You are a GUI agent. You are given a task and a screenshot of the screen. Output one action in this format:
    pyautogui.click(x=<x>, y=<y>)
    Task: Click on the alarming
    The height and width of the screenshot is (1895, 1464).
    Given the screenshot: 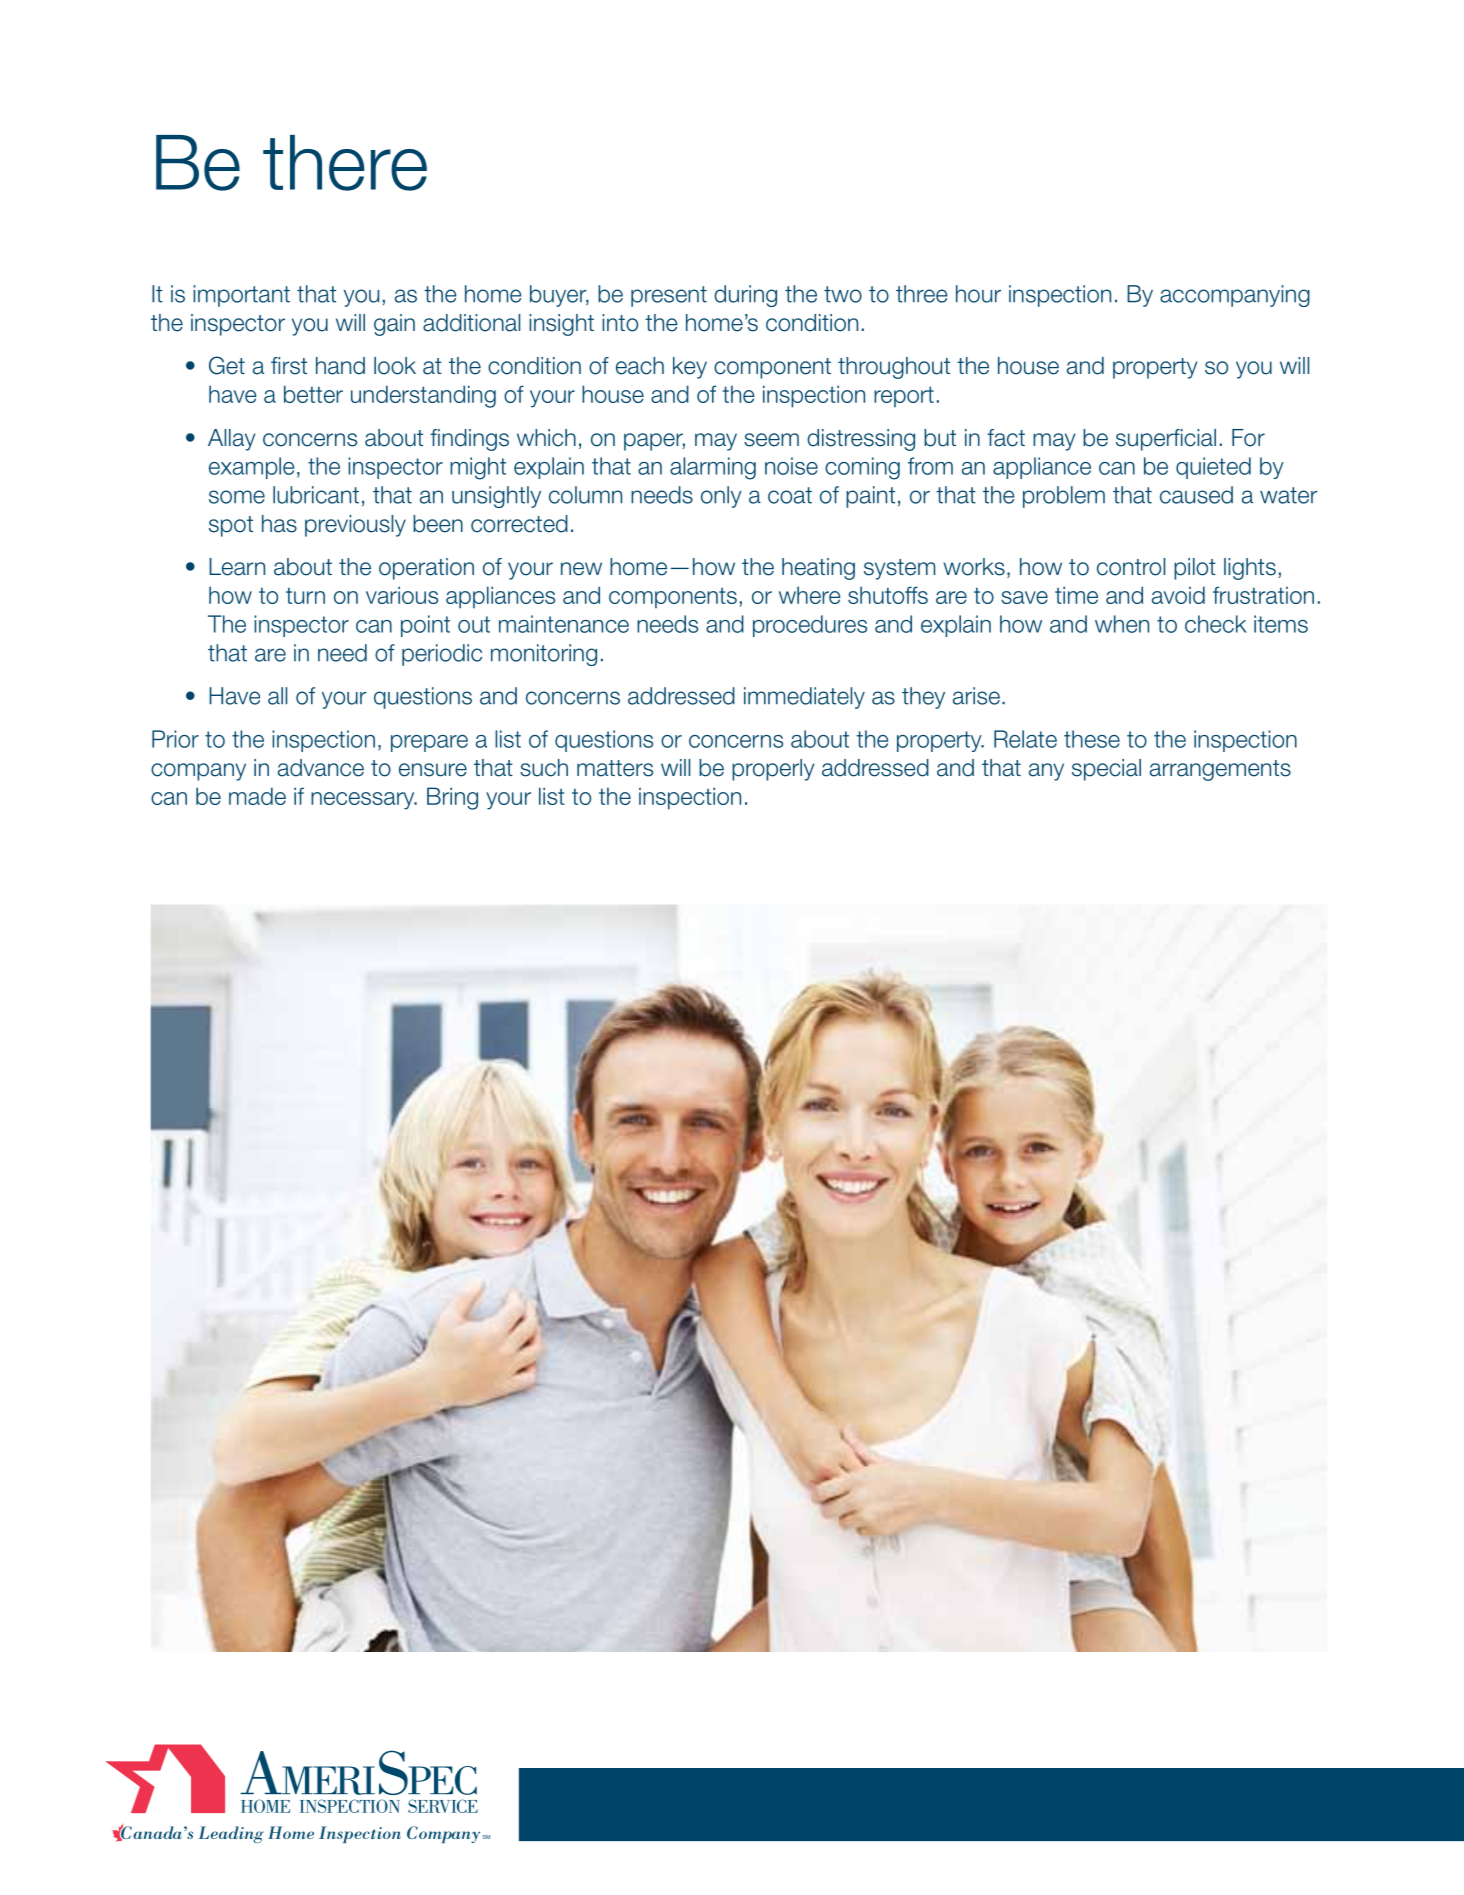 What is the action you would take?
    pyautogui.click(x=713, y=468)
